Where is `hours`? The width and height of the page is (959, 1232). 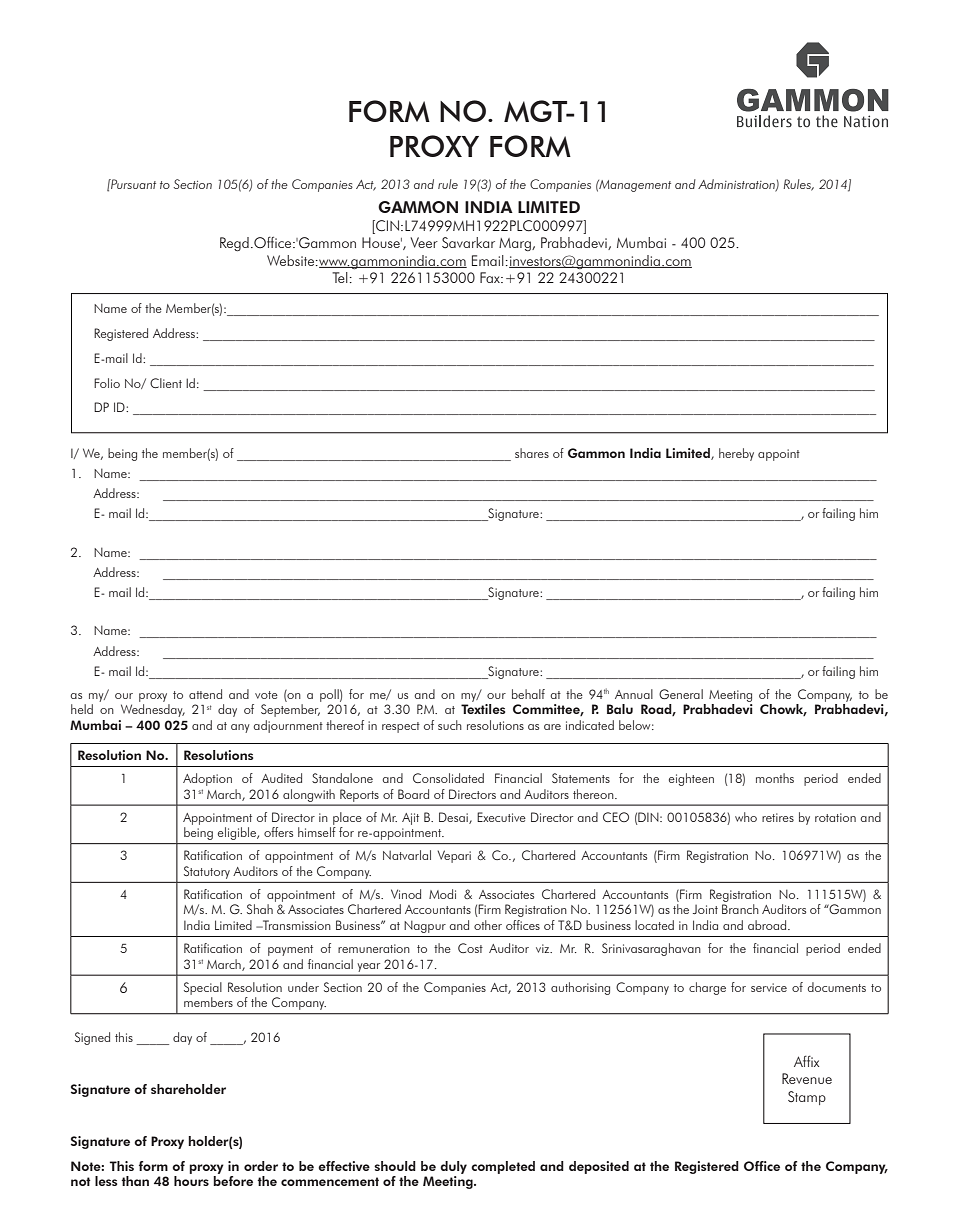 hours is located at coordinates (191, 1181).
